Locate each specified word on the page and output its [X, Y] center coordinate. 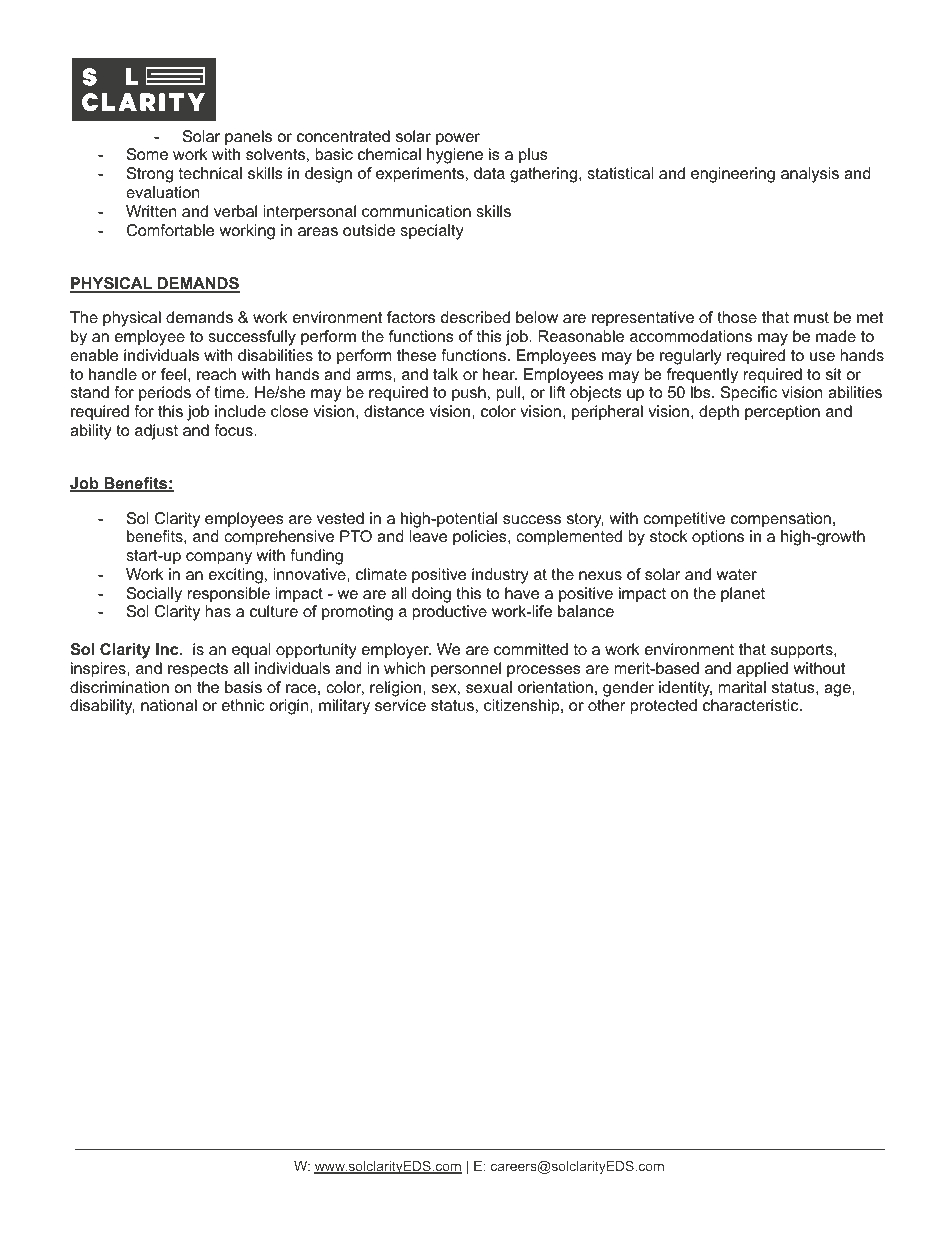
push [469, 394]
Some [147, 154]
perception [782, 413]
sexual [489, 687]
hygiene [455, 156]
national [169, 705]
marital [742, 687]
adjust [156, 432]
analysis [810, 175]
